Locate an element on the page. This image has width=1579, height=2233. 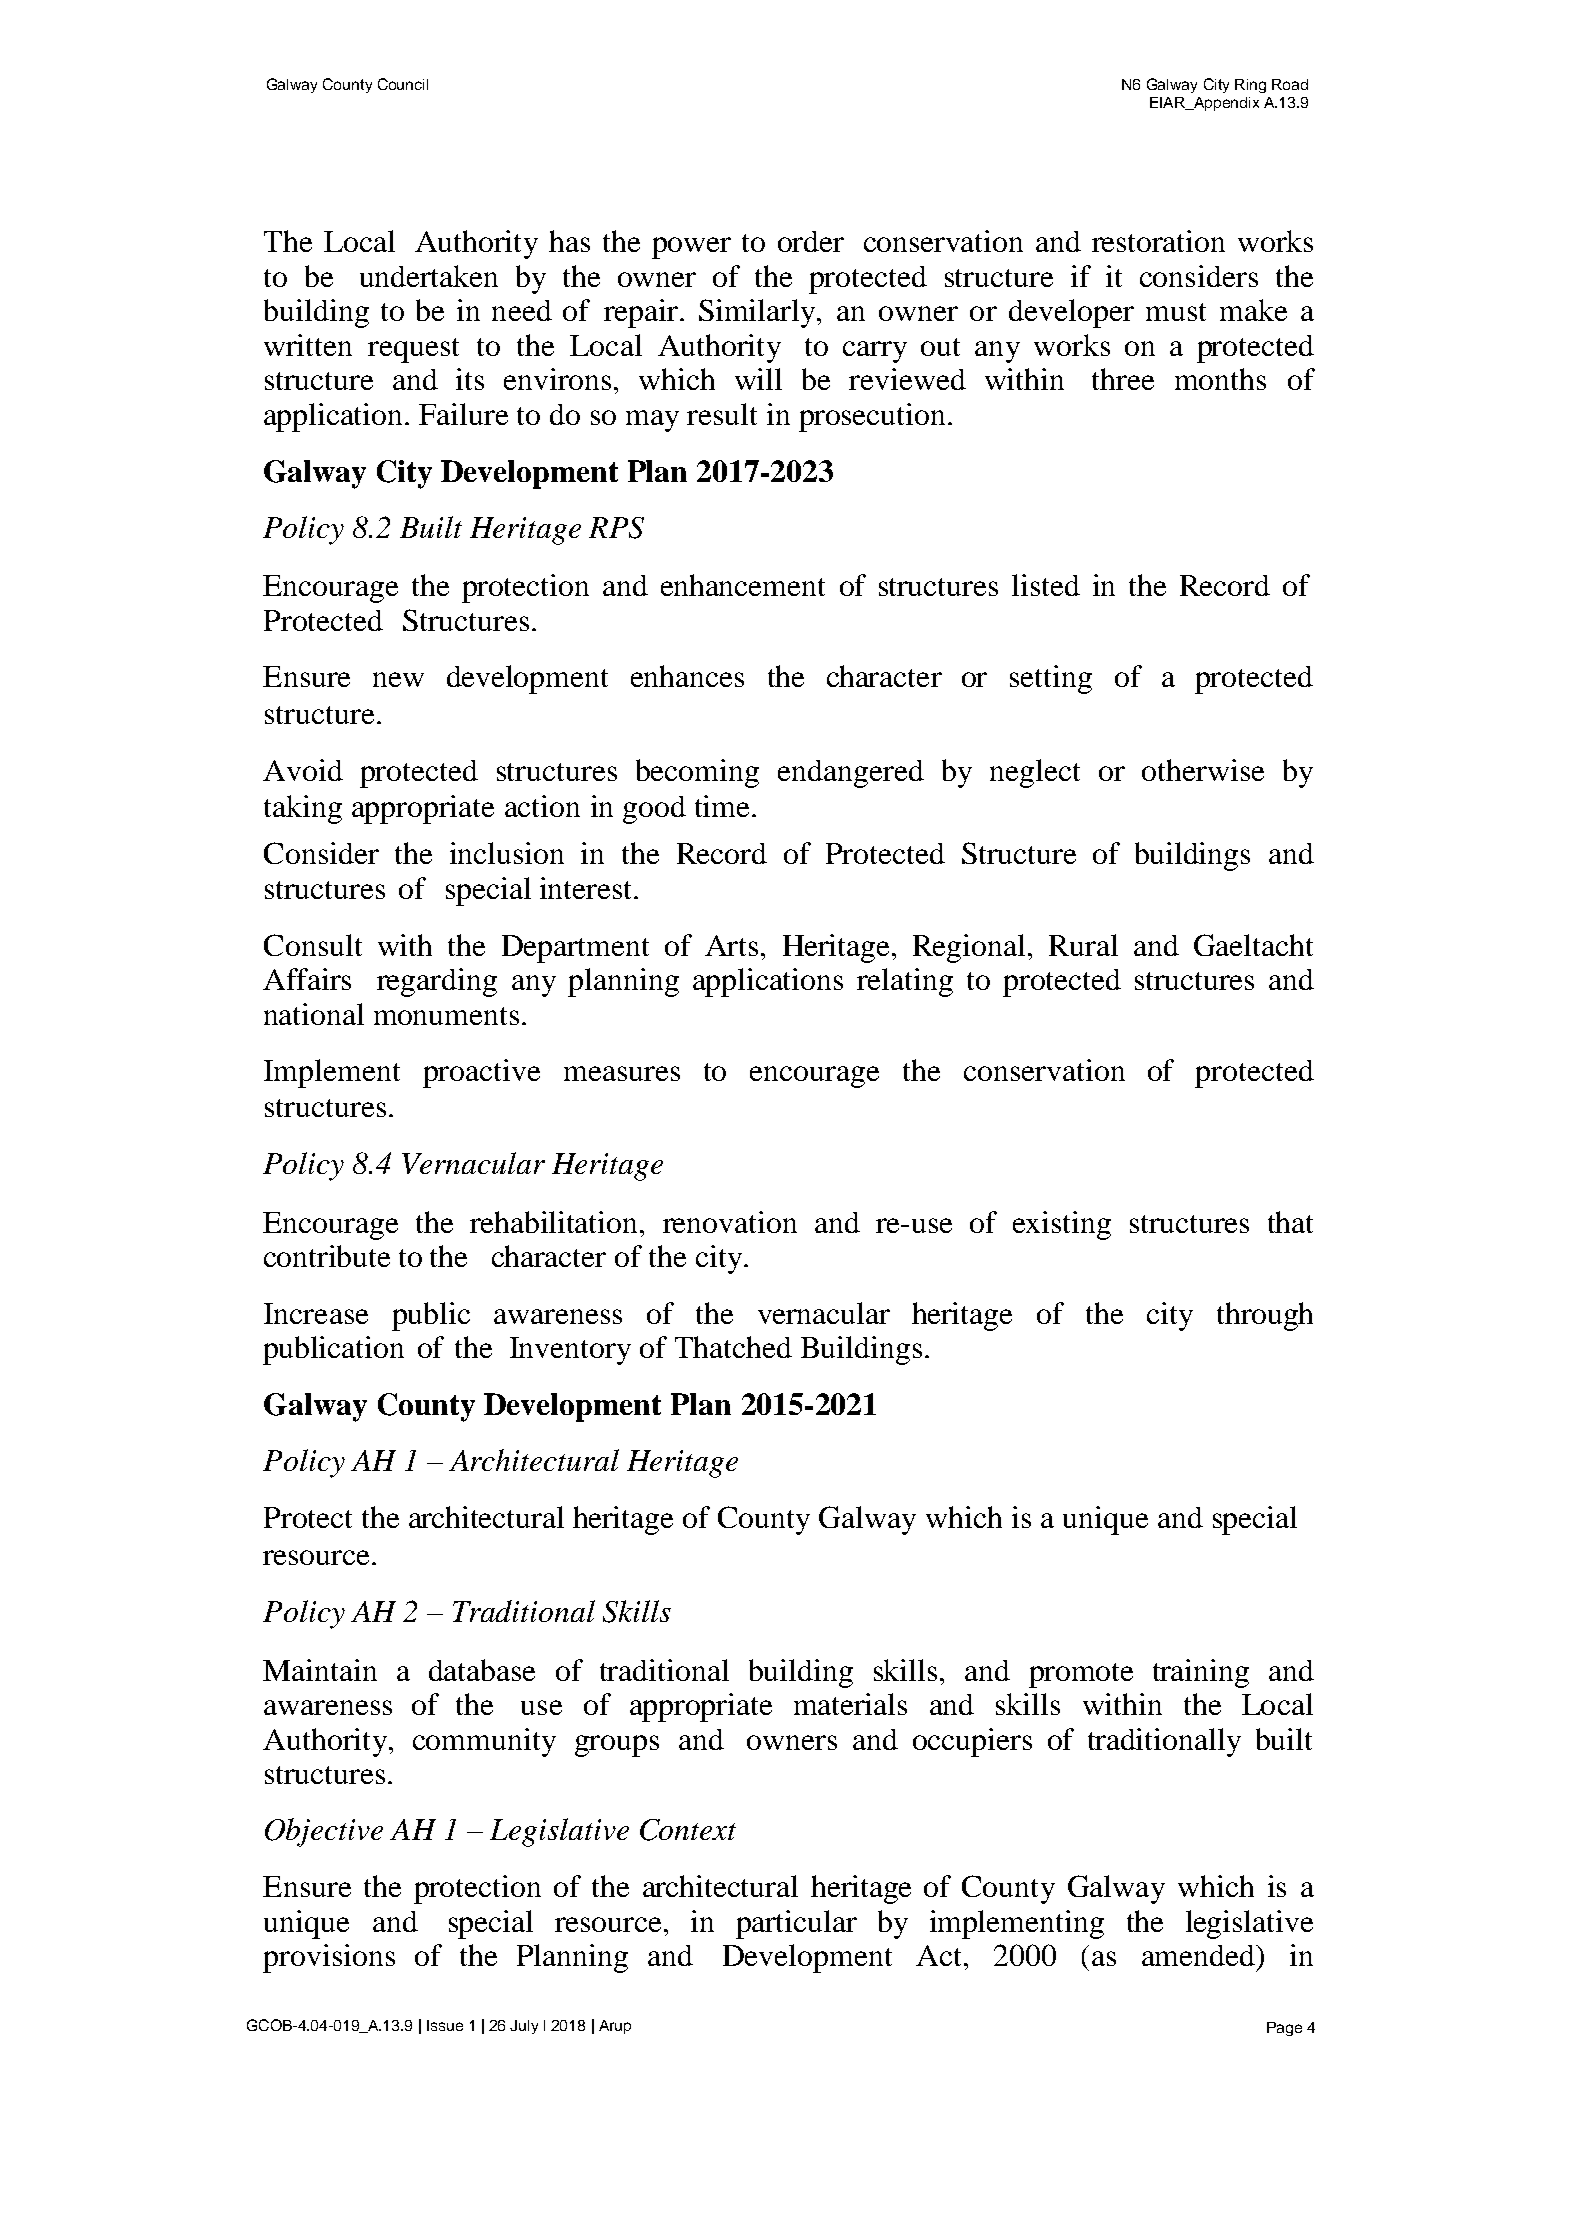
endangered is located at coordinates (851, 774).
